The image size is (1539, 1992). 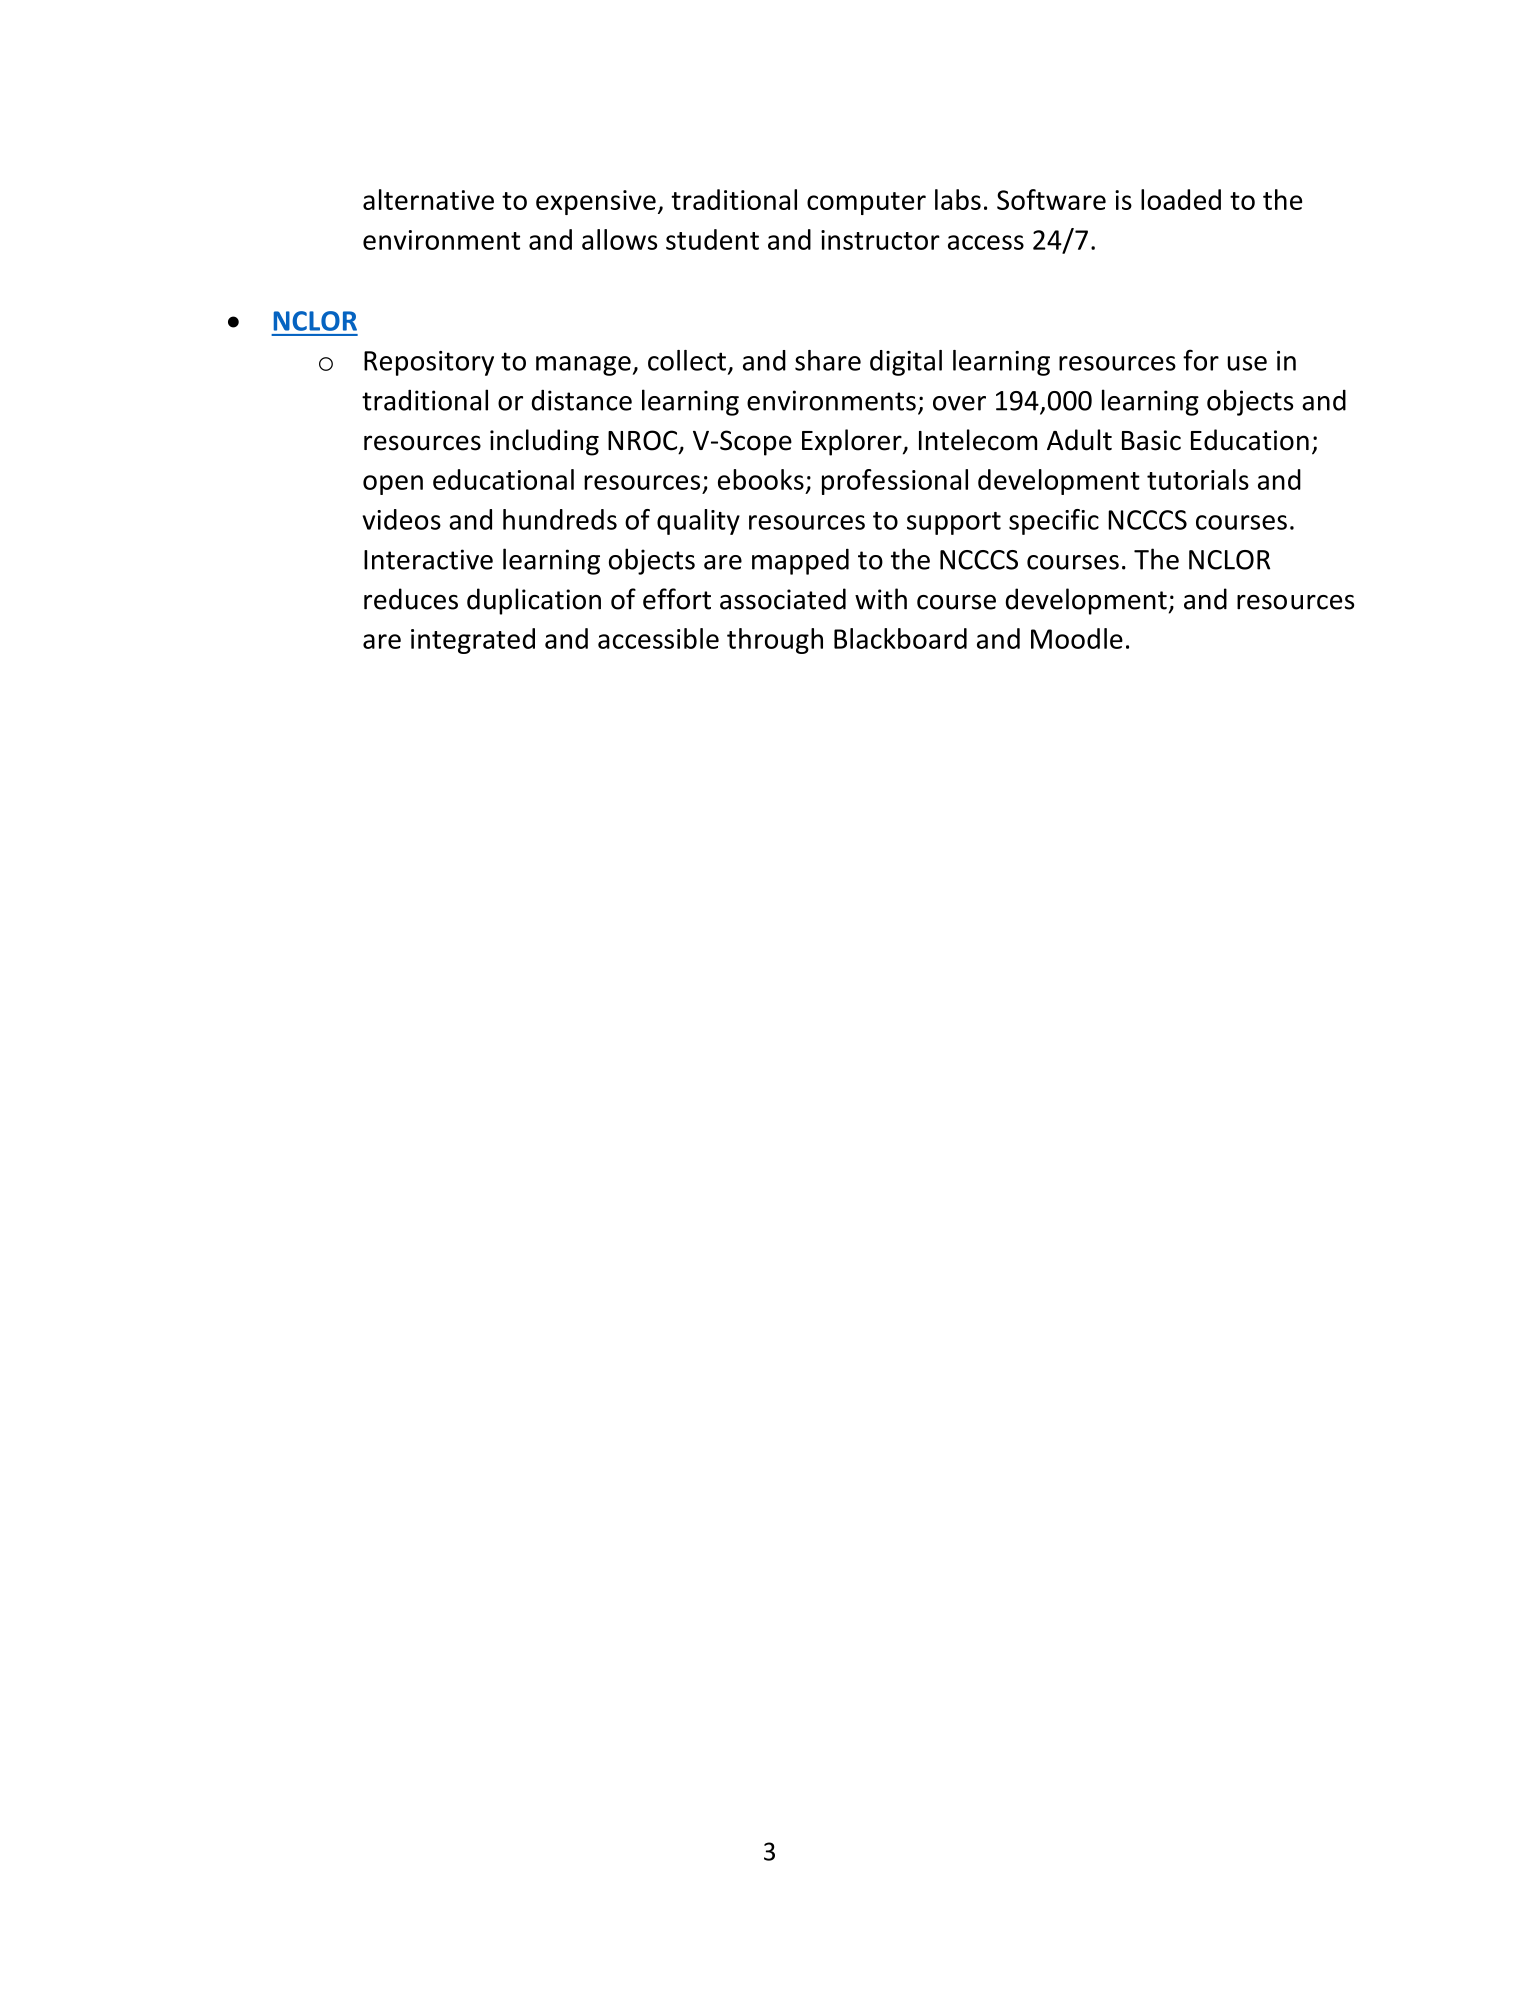 I want to click on Explorer, so click(x=853, y=442).
